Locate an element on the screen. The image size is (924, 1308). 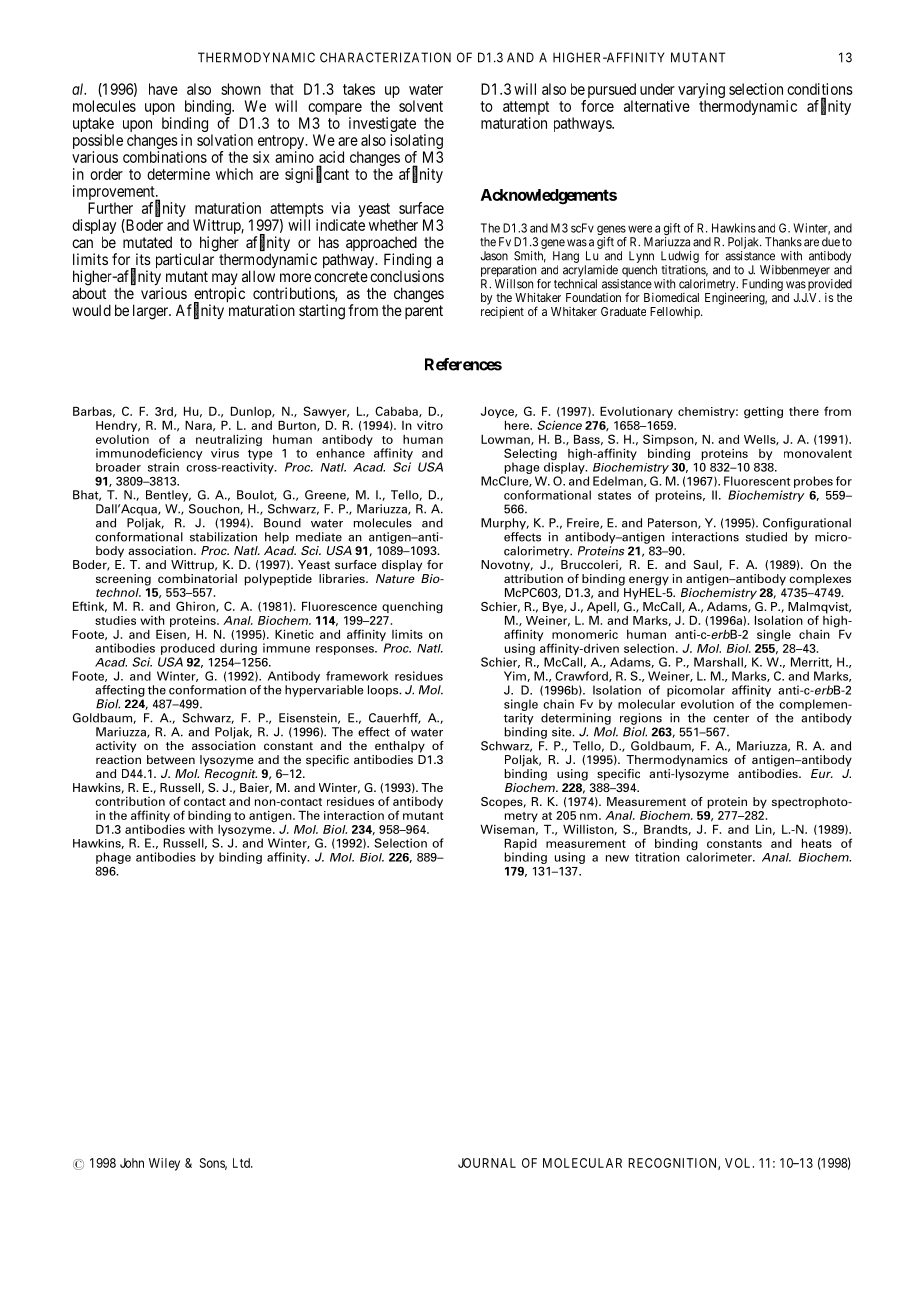
Saul is located at coordinates (706, 564).
